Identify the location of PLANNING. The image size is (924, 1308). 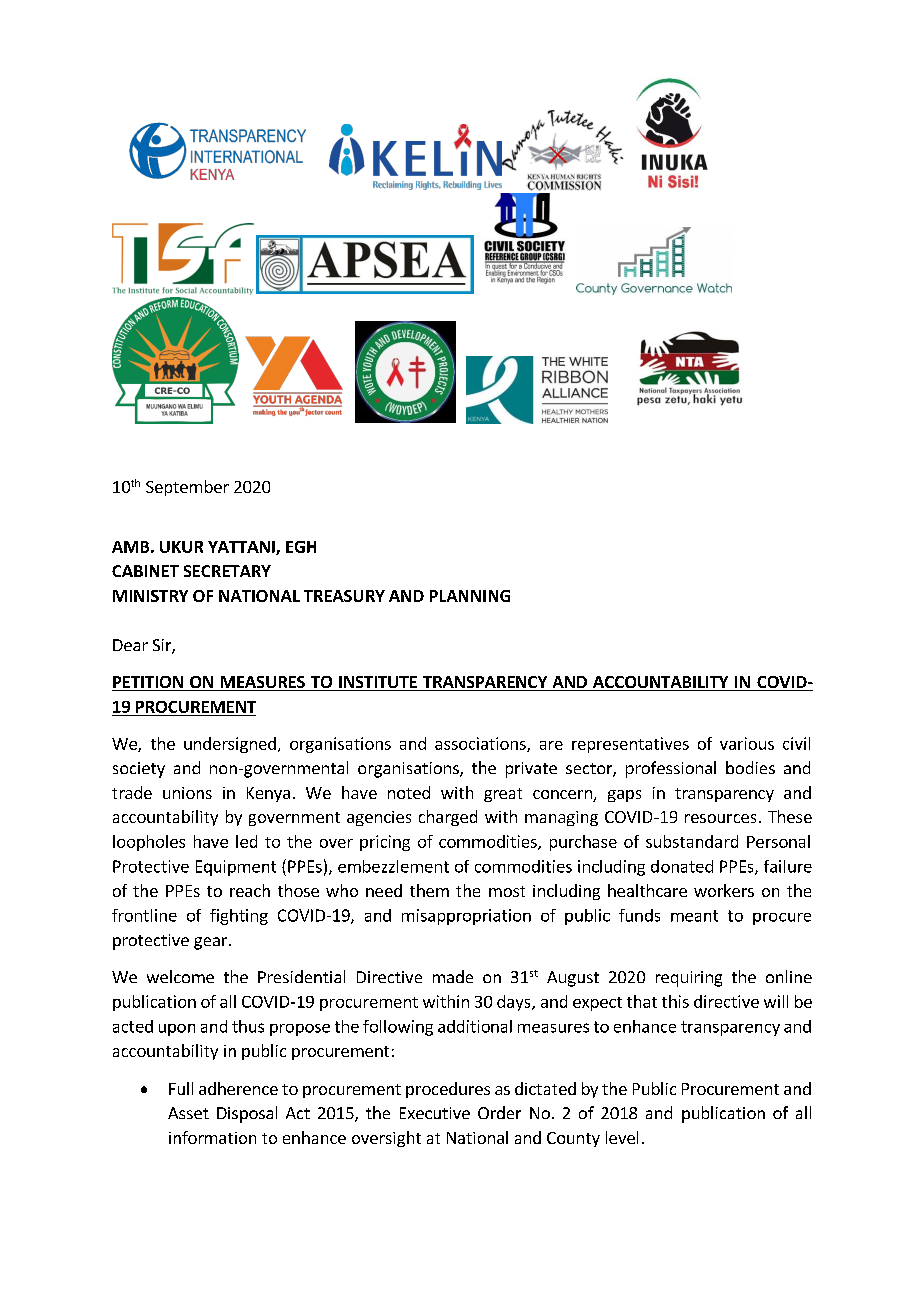
(470, 596).
